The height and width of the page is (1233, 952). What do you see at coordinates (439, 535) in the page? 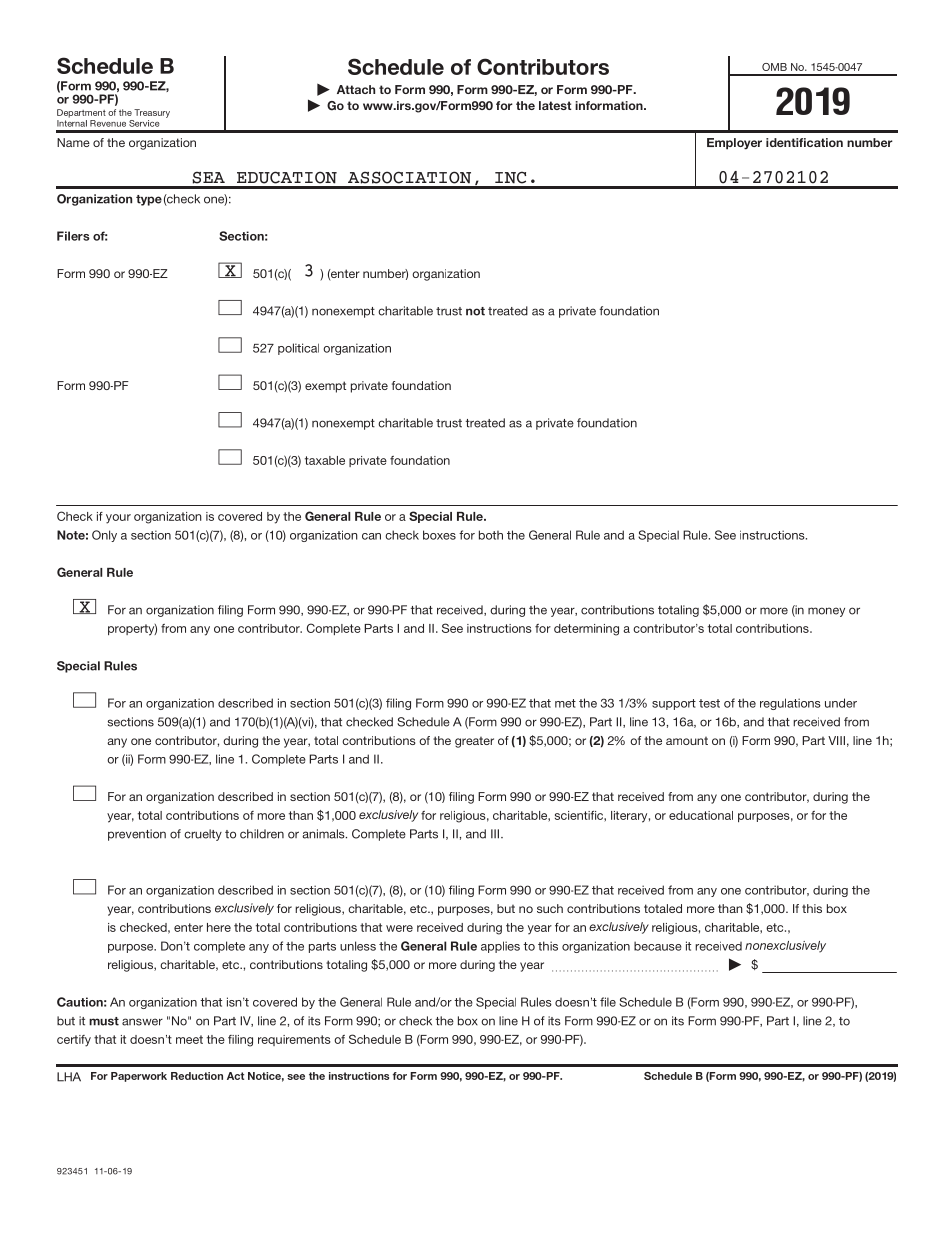
I see `boxes` at bounding box center [439, 535].
